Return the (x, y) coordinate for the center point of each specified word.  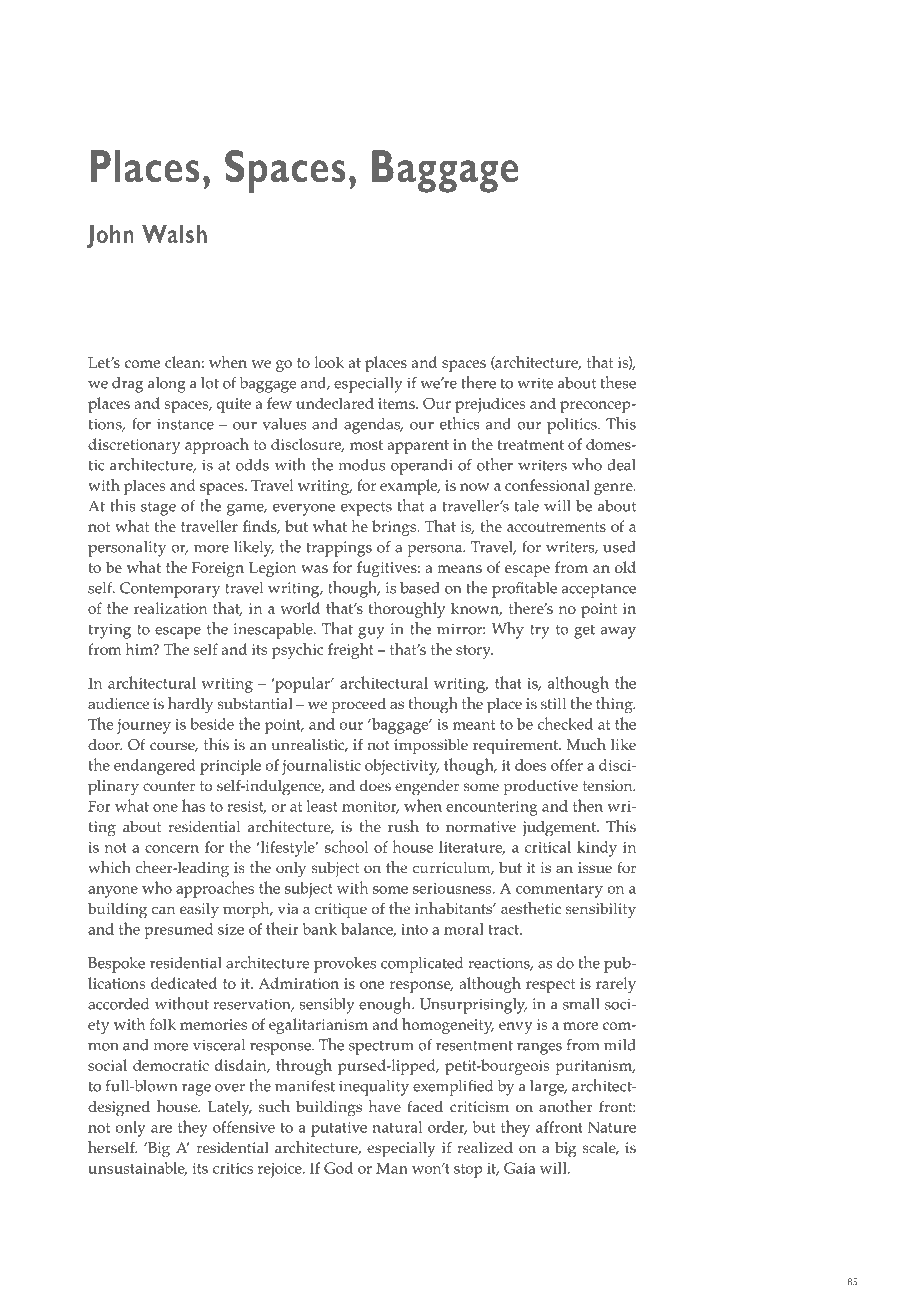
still (553, 703)
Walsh (174, 233)
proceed (358, 706)
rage (196, 1090)
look (329, 362)
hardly (190, 705)
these (618, 382)
